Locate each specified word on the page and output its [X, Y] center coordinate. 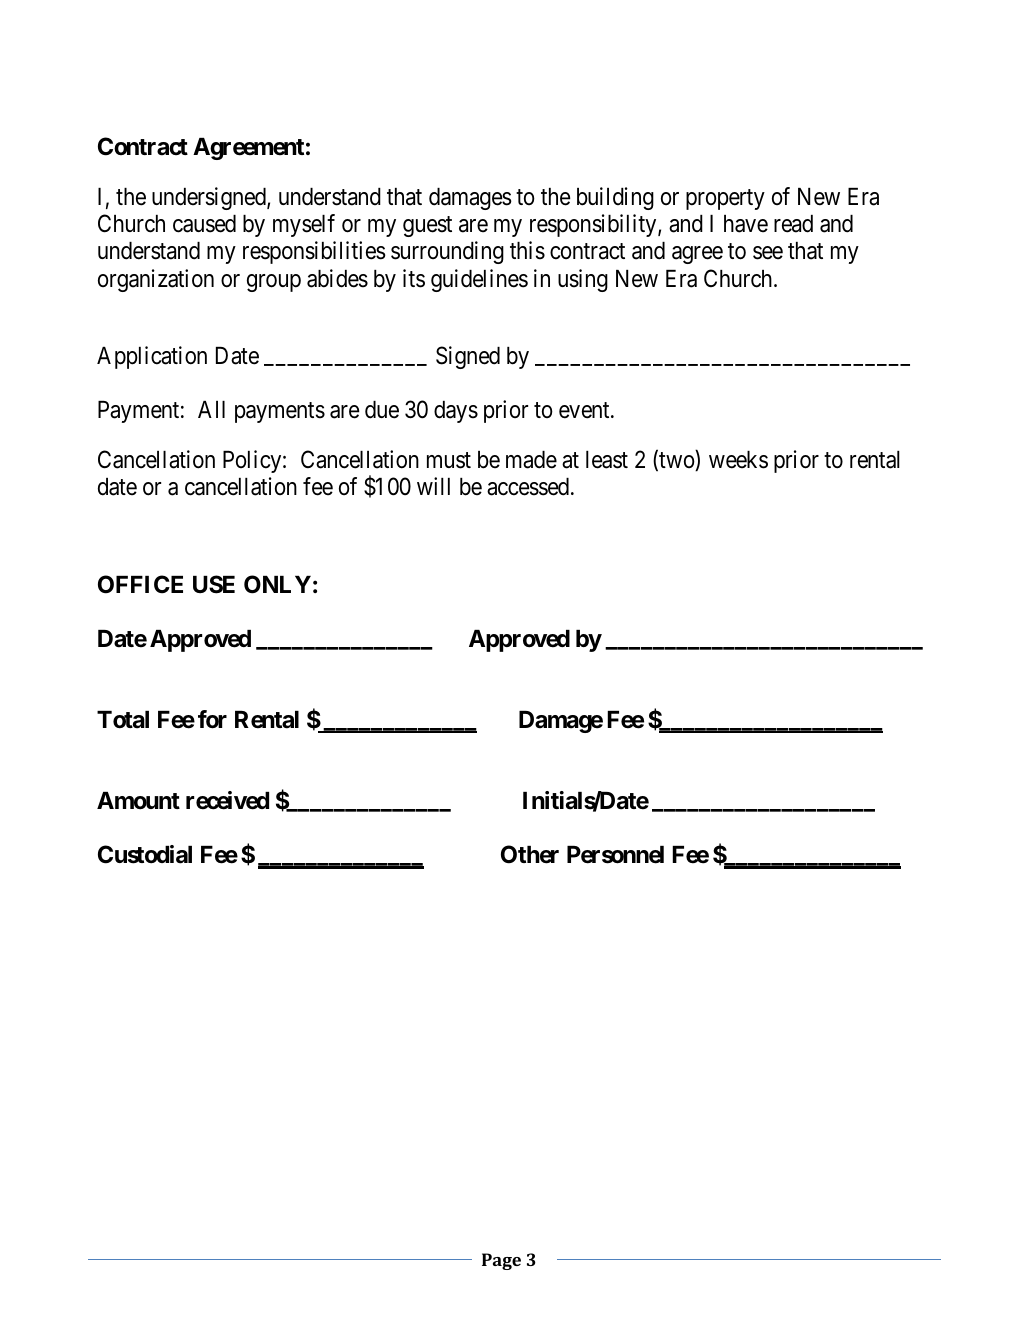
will [433, 486]
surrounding [447, 252]
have [746, 224]
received [227, 800]
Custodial [145, 854]
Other [530, 854]
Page [501, 1261]
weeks [738, 460]
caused [204, 224]
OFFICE [140, 584]
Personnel [615, 855]
